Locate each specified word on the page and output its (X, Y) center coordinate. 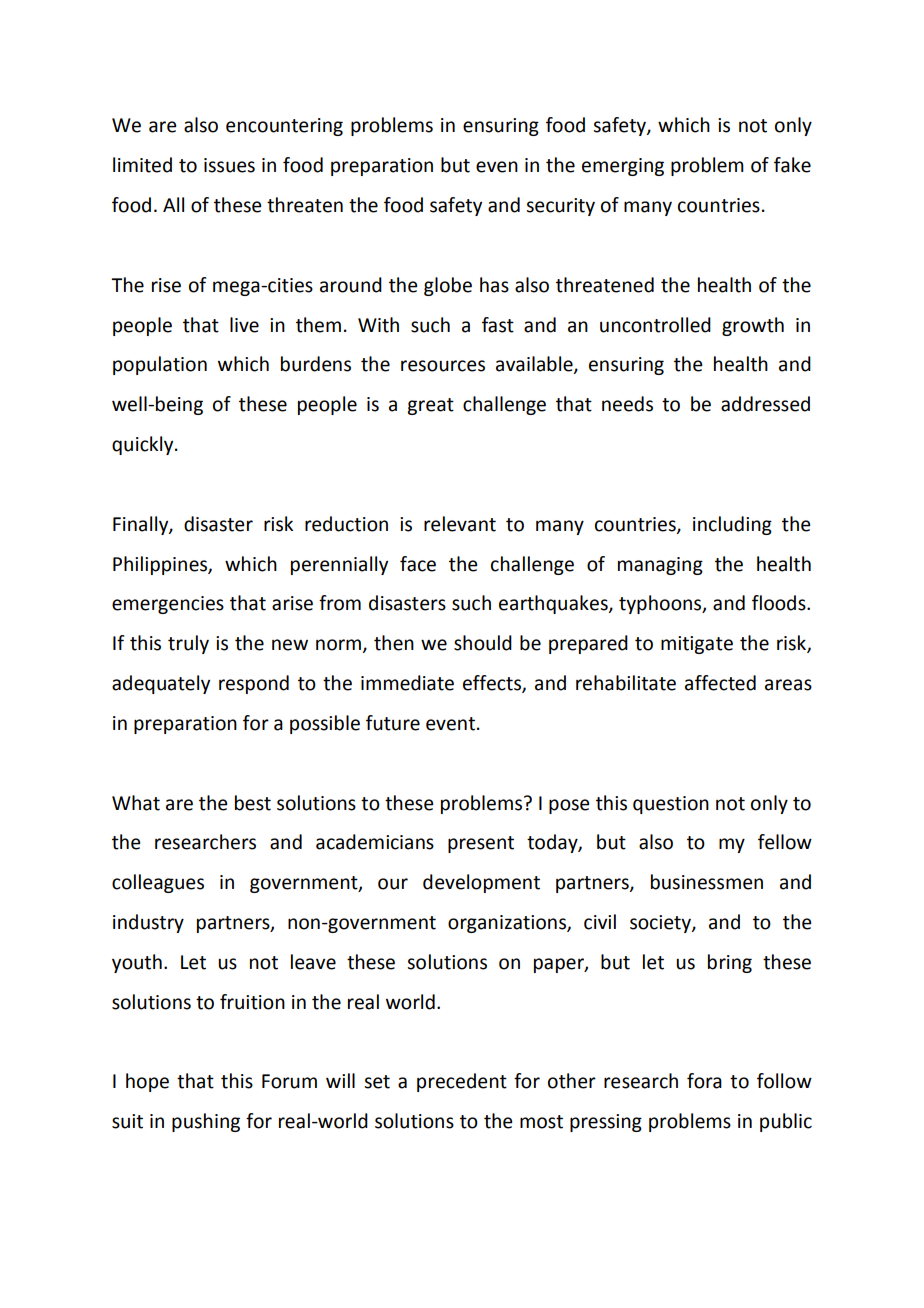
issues (229, 165)
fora (704, 1081)
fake (792, 165)
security (560, 207)
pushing (206, 1122)
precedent (462, 1082)
